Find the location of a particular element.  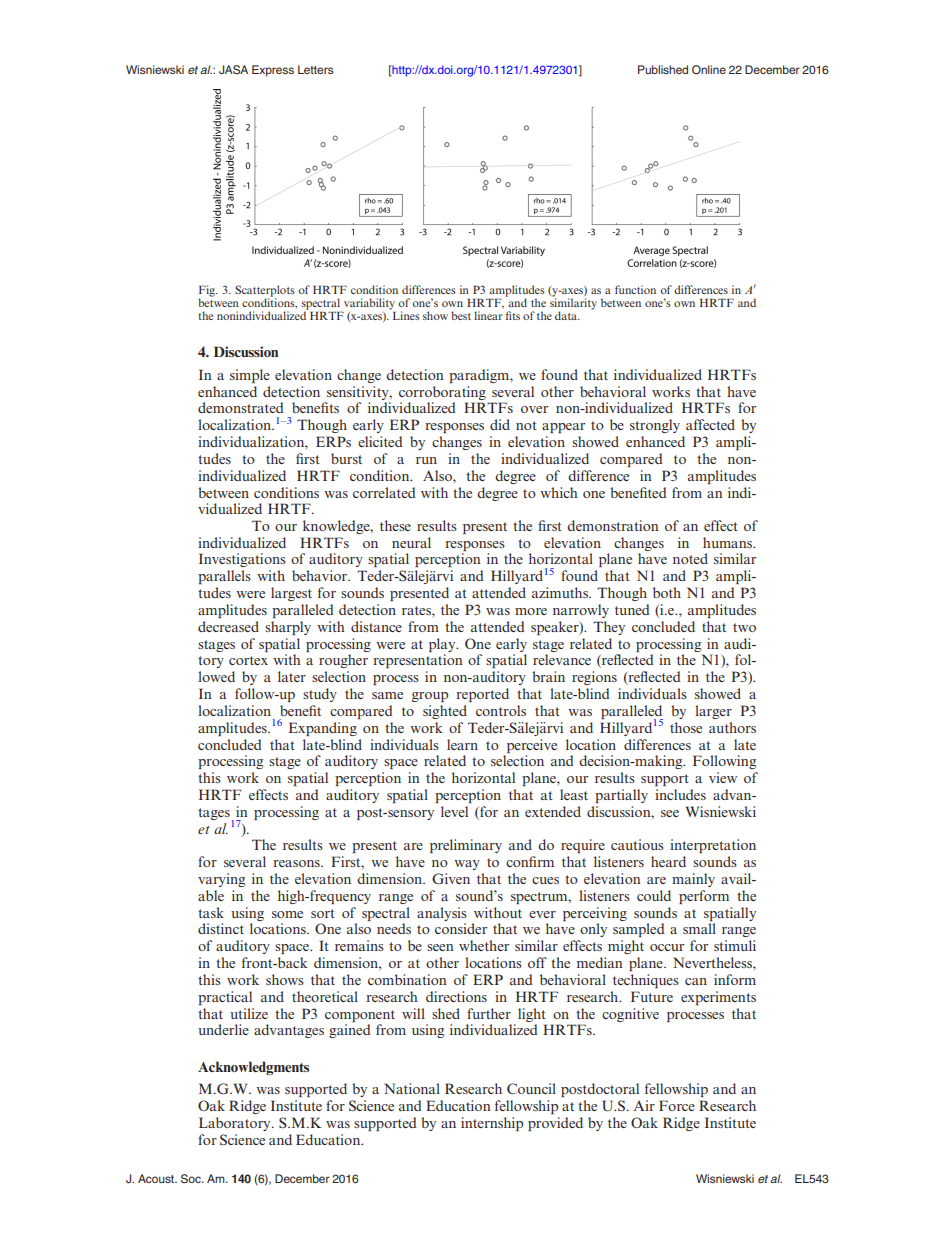

Soc is located at coordinates (192, 1179).
